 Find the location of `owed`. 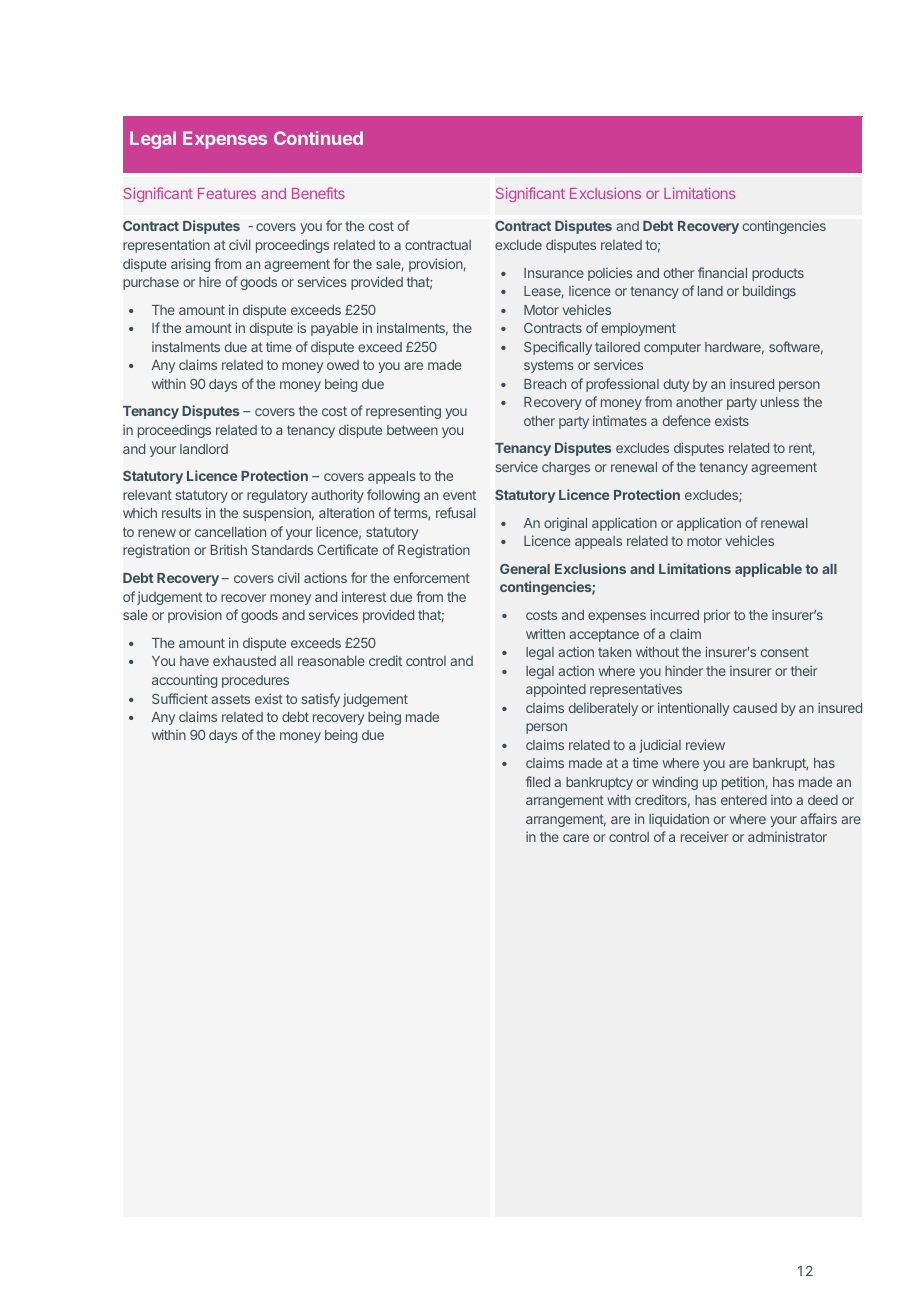

owed is located at coordinates (343, 365).
